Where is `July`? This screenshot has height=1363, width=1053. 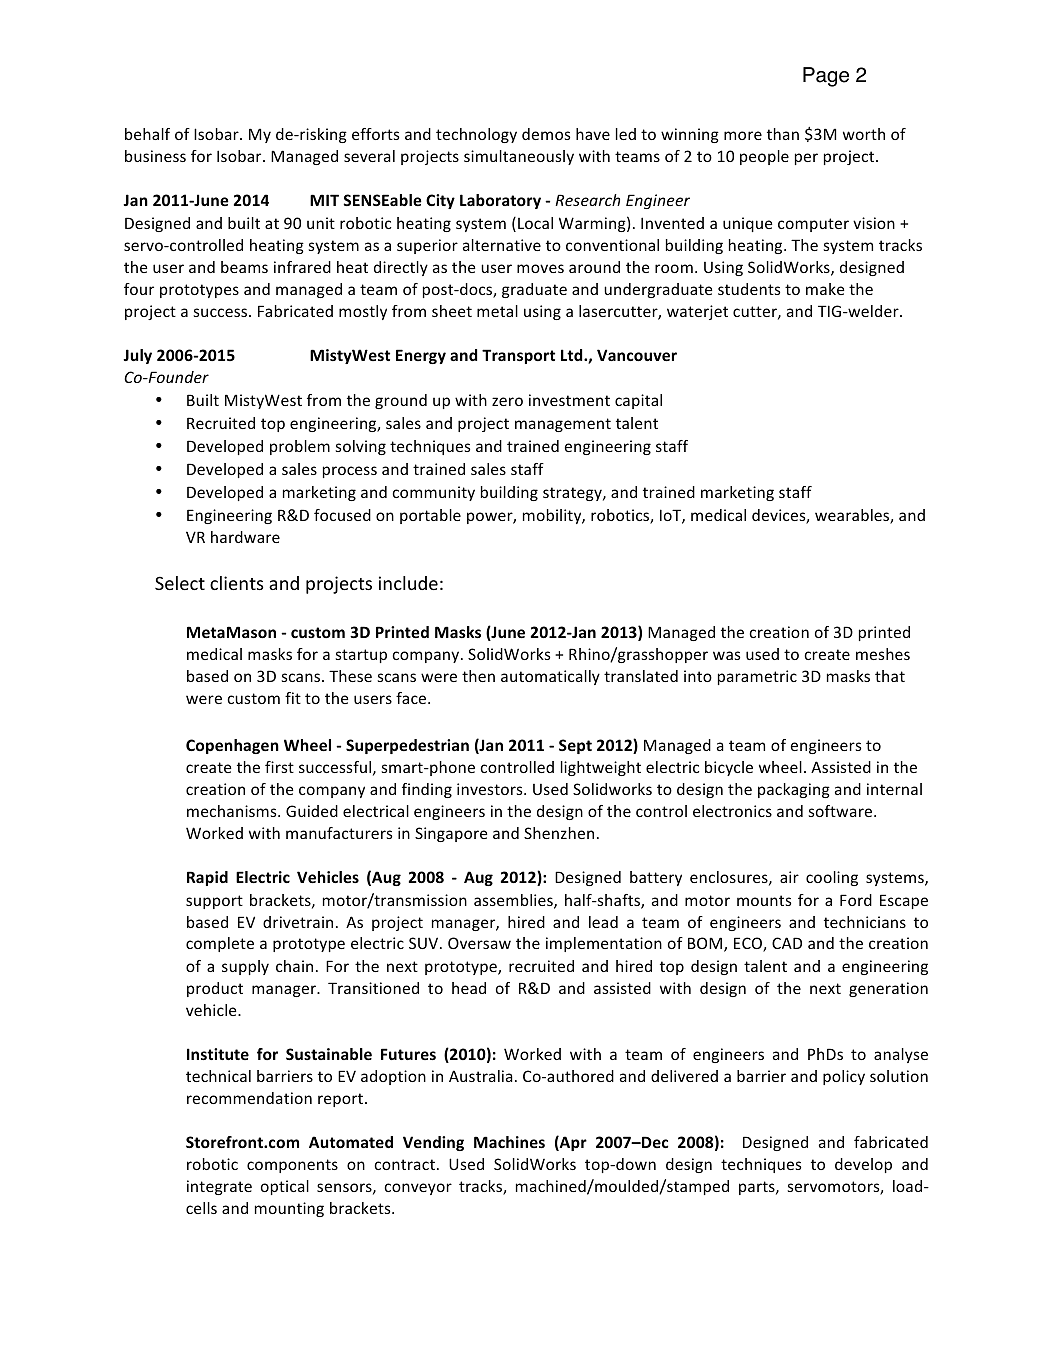
July is located at coordinates (137, 356).
